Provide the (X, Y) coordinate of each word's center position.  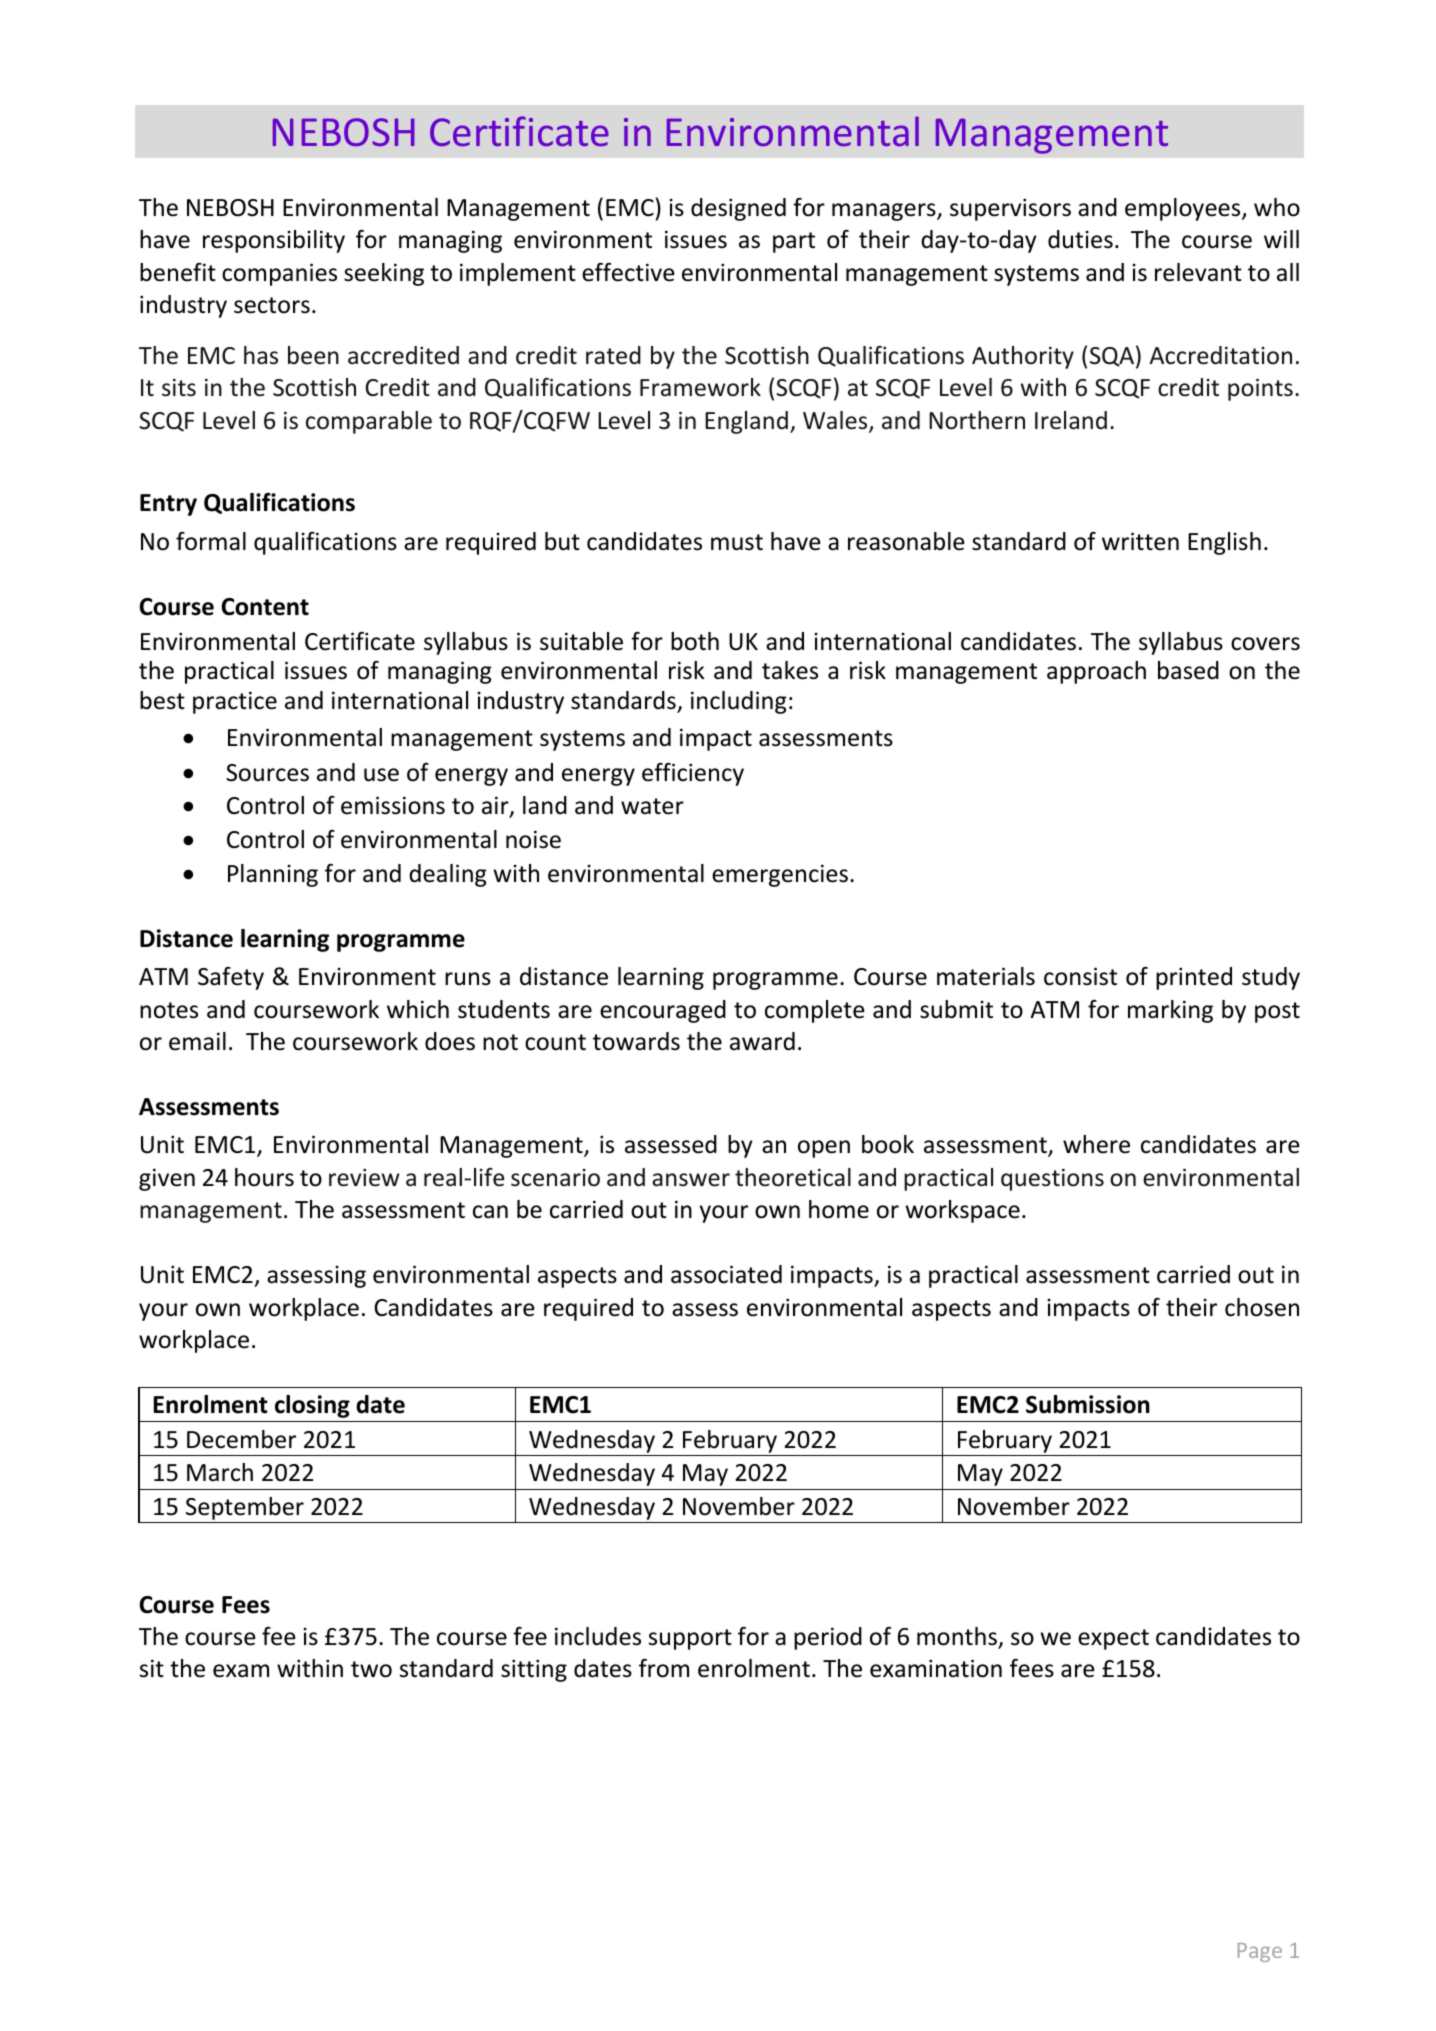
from (664, 1668)
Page (1260, 1952)
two (371, 1669)
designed (738, 209)
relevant (1198, 272)
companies (279, 274)
